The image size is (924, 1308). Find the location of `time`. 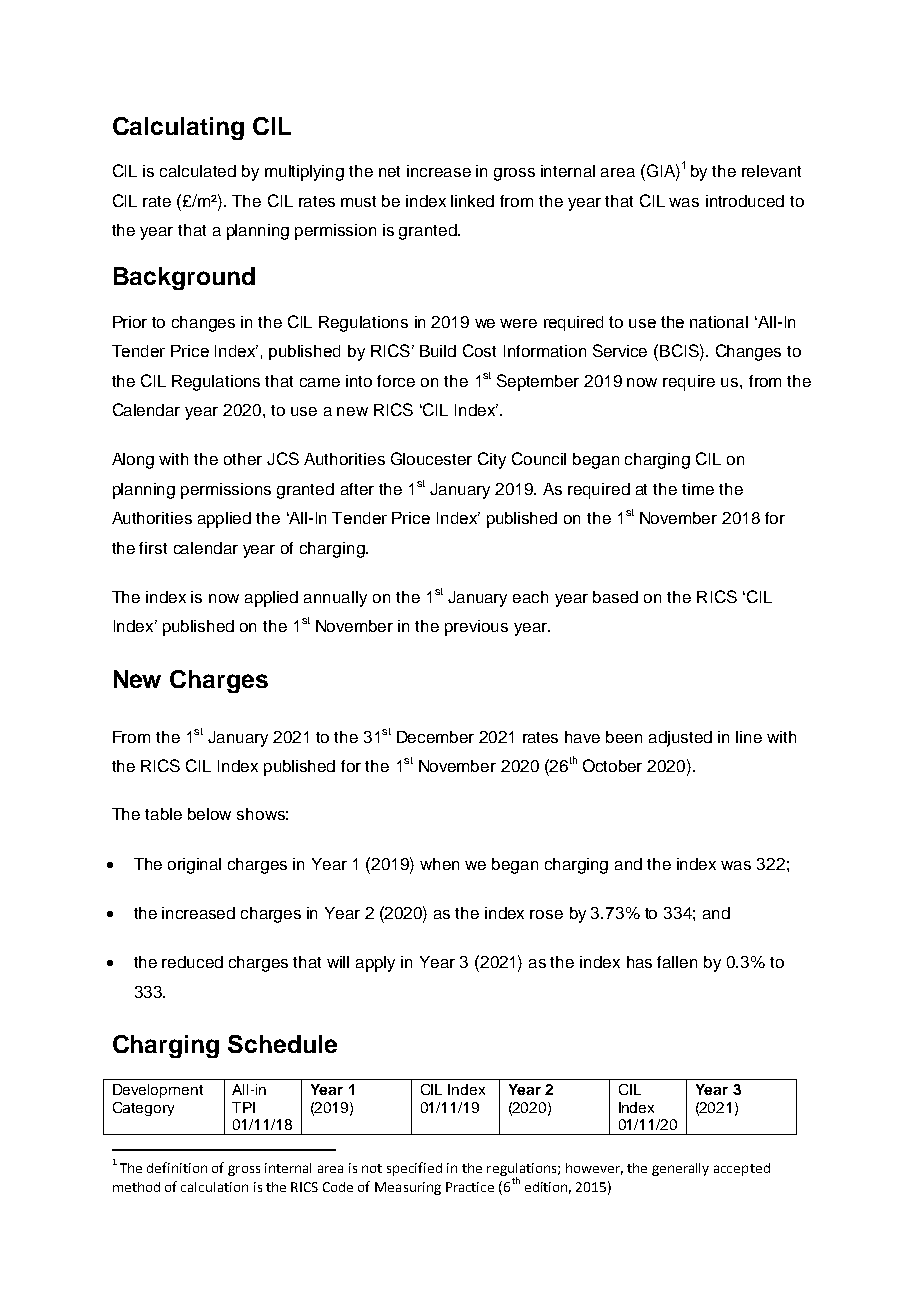

time is located at coordinates (698, 489).
